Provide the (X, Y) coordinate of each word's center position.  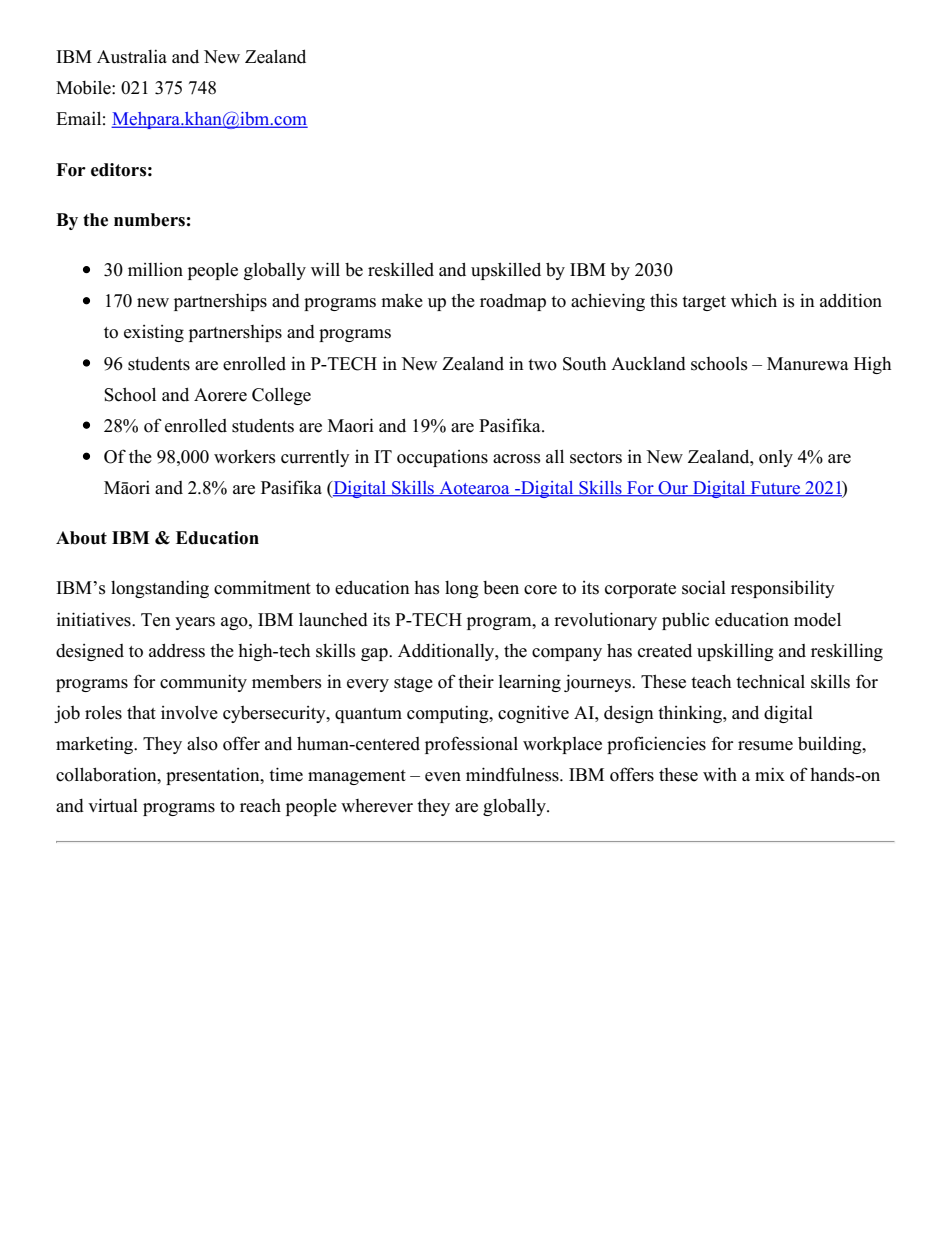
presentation (214, 776)
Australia (132, 56)
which (754, 300)
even (443, 777)
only (776, 458)
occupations (442, 458)
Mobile (84, 87)
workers (245, 457)
